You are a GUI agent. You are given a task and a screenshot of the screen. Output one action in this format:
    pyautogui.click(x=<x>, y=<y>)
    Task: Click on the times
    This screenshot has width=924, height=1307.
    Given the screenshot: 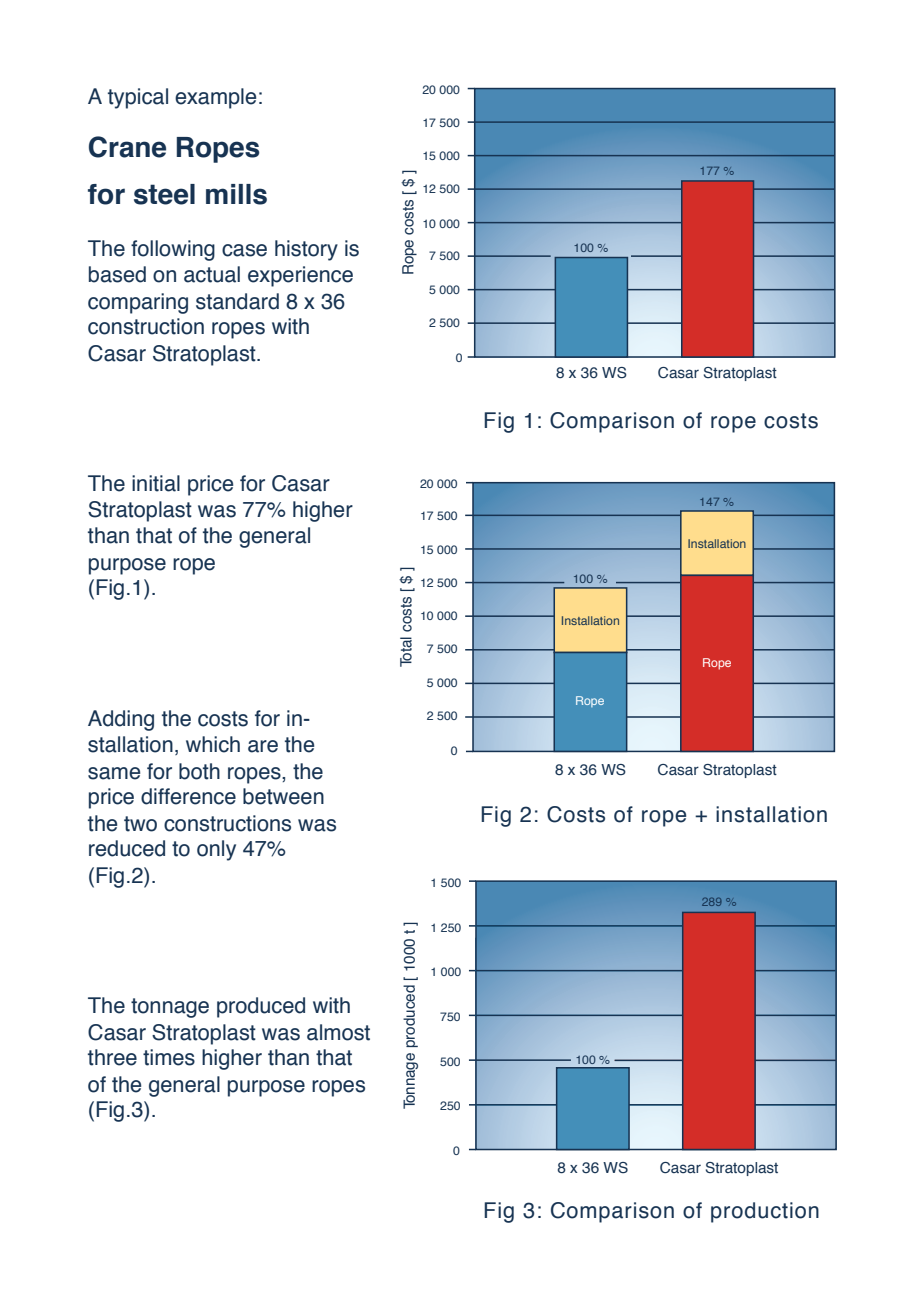 What is the action you would take?
    pyautogui.click(x=169, y=1057)
